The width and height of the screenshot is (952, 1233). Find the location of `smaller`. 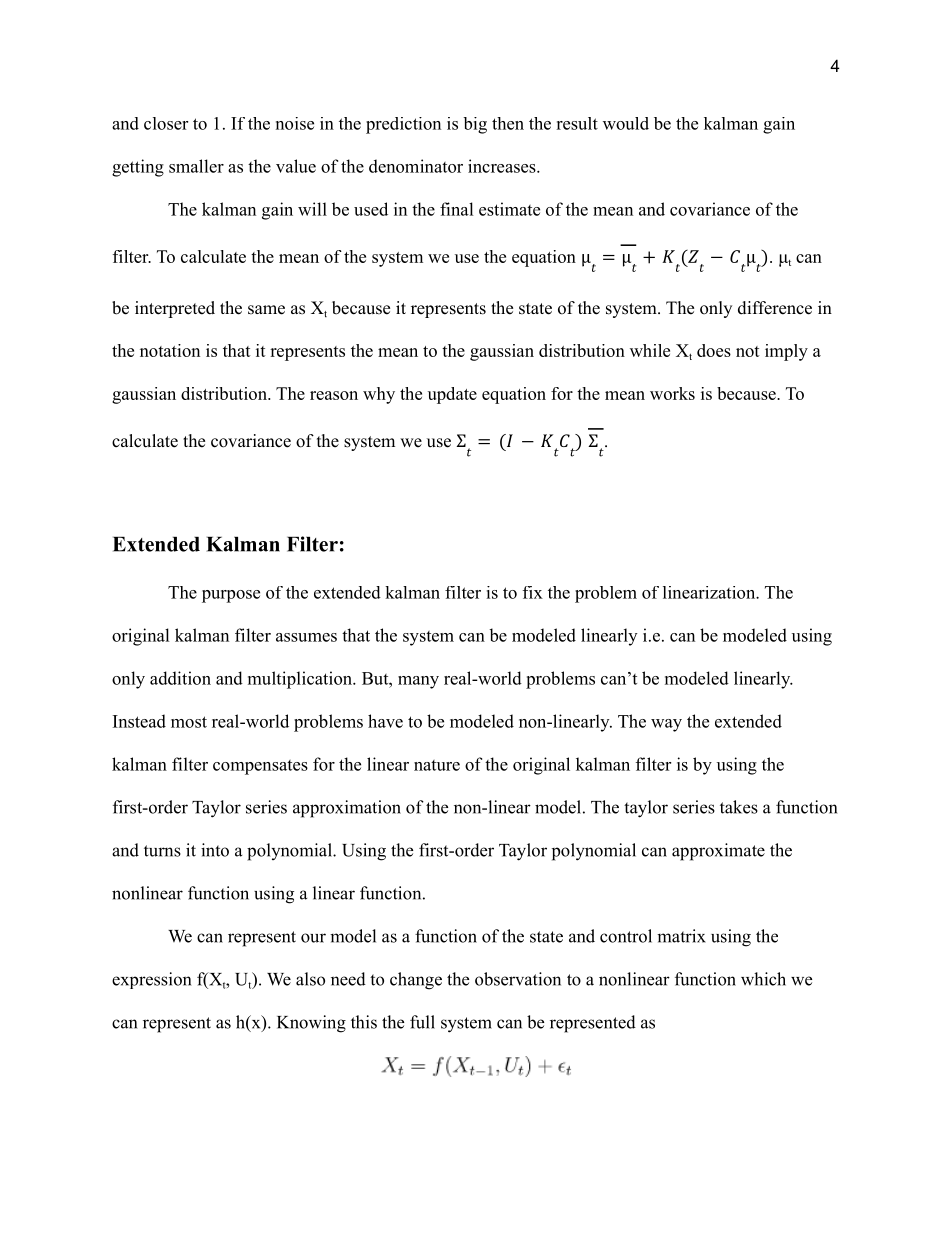

smaller is located at coordinates (196, 166).
